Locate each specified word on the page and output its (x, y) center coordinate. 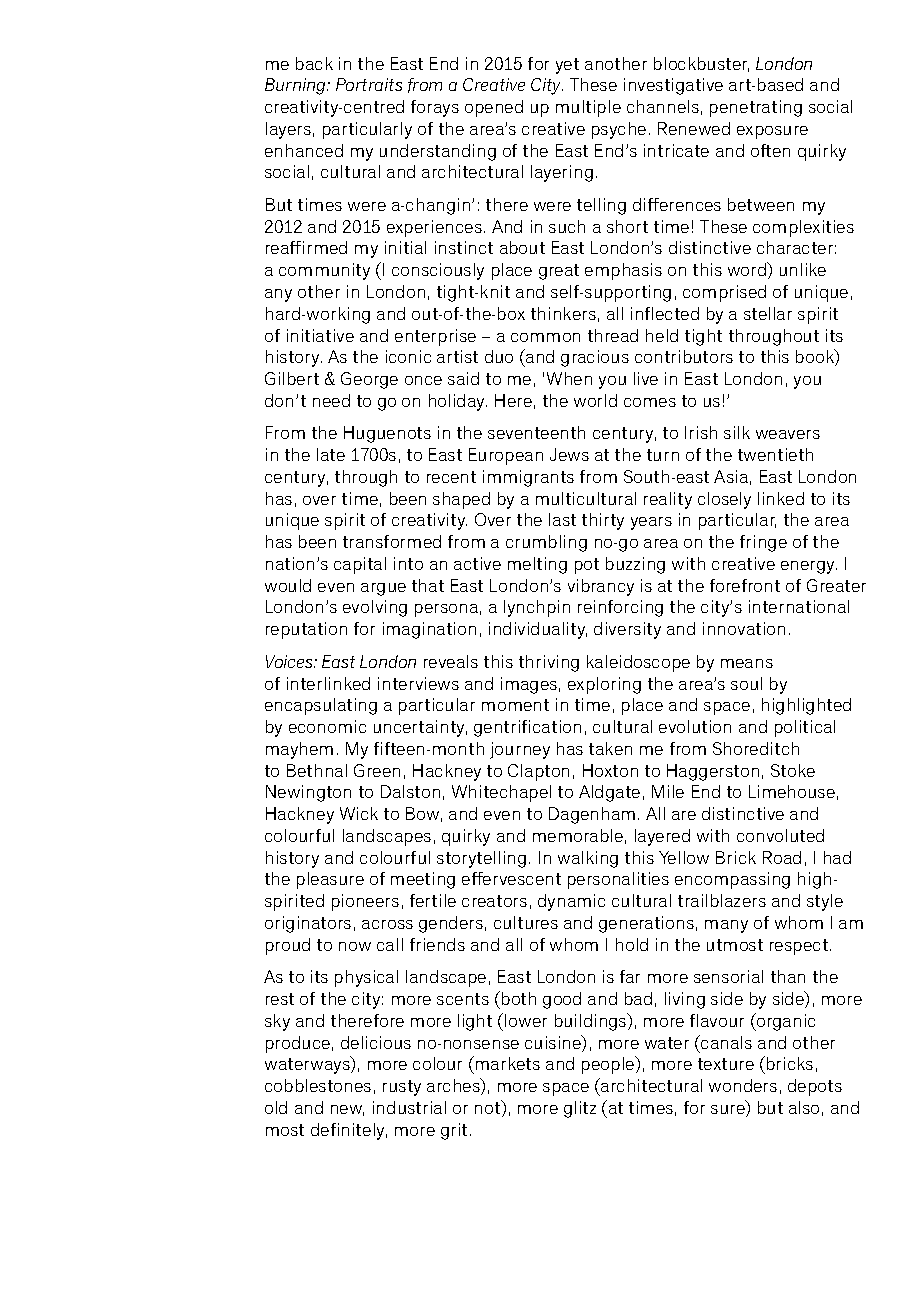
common (545, 337)
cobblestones (318, 1085)
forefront (745, 585)
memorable (578, 835)
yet (567, 66)
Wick (359, 813)
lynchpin (537, 608)
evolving (375, 608)
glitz (580, 1109)
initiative (320, 335)
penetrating (756, 108)
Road (782, 857)
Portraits (369, 84)
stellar (768, 313)
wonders (743, 1085)
